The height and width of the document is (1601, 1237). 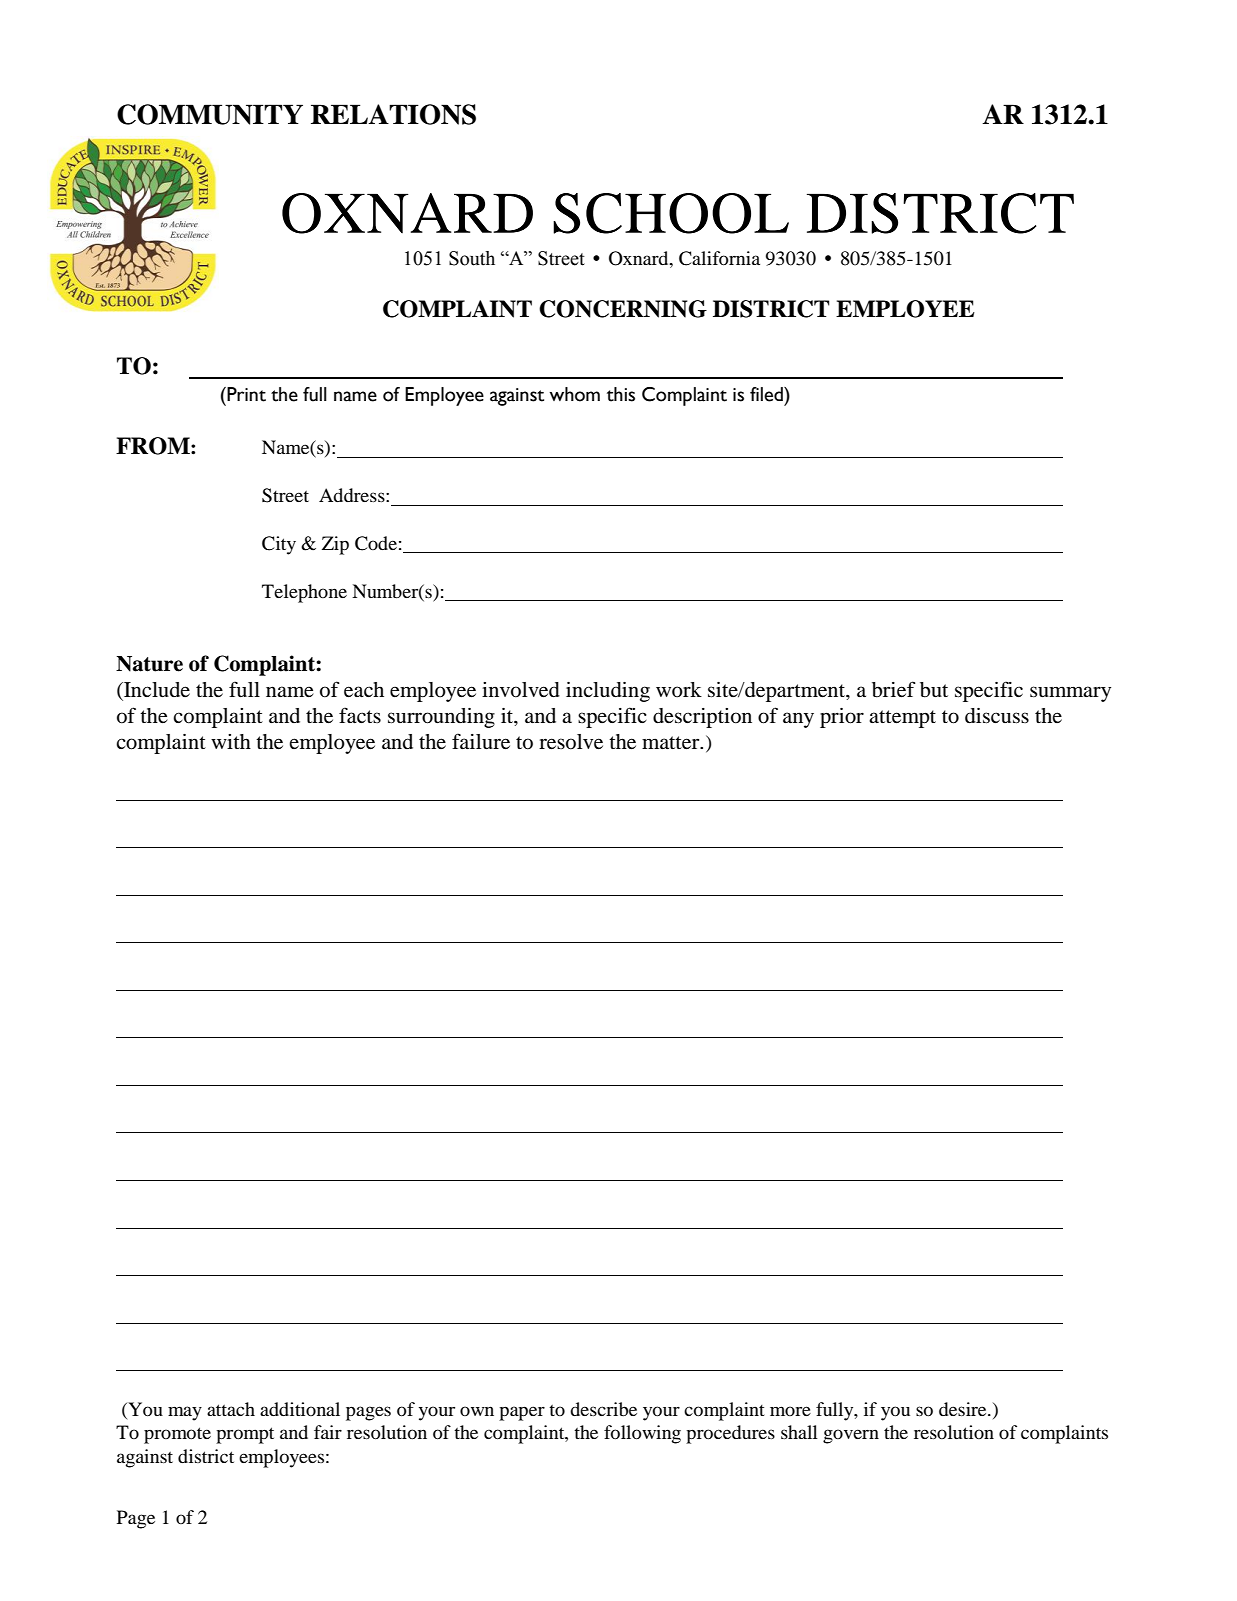 What do you see at coordinates (603, 1409) in the document?
I see `describe` at bounding box center [603, 1409].
